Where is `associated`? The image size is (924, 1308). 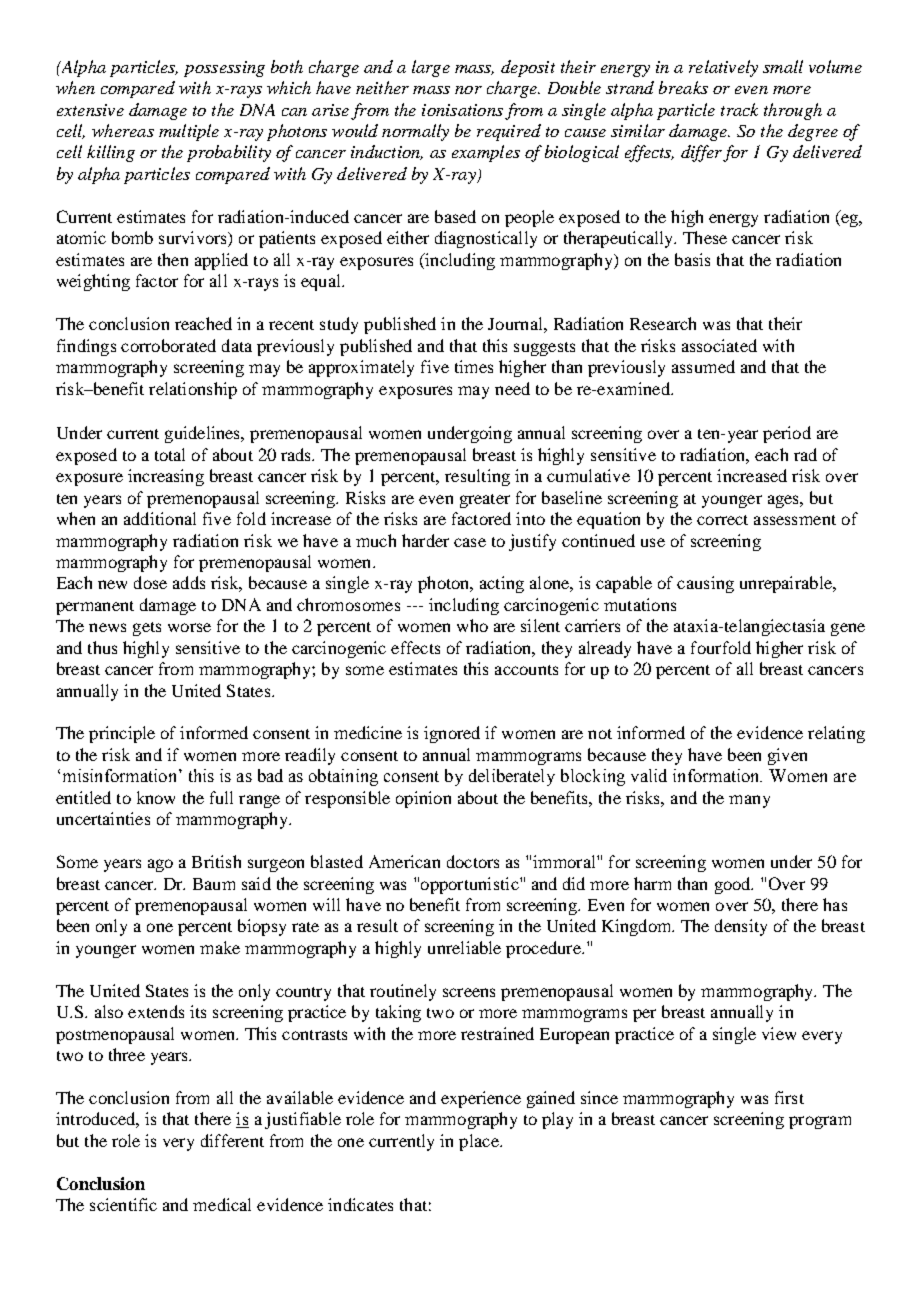 associated is located at coordinates (719, 345).
